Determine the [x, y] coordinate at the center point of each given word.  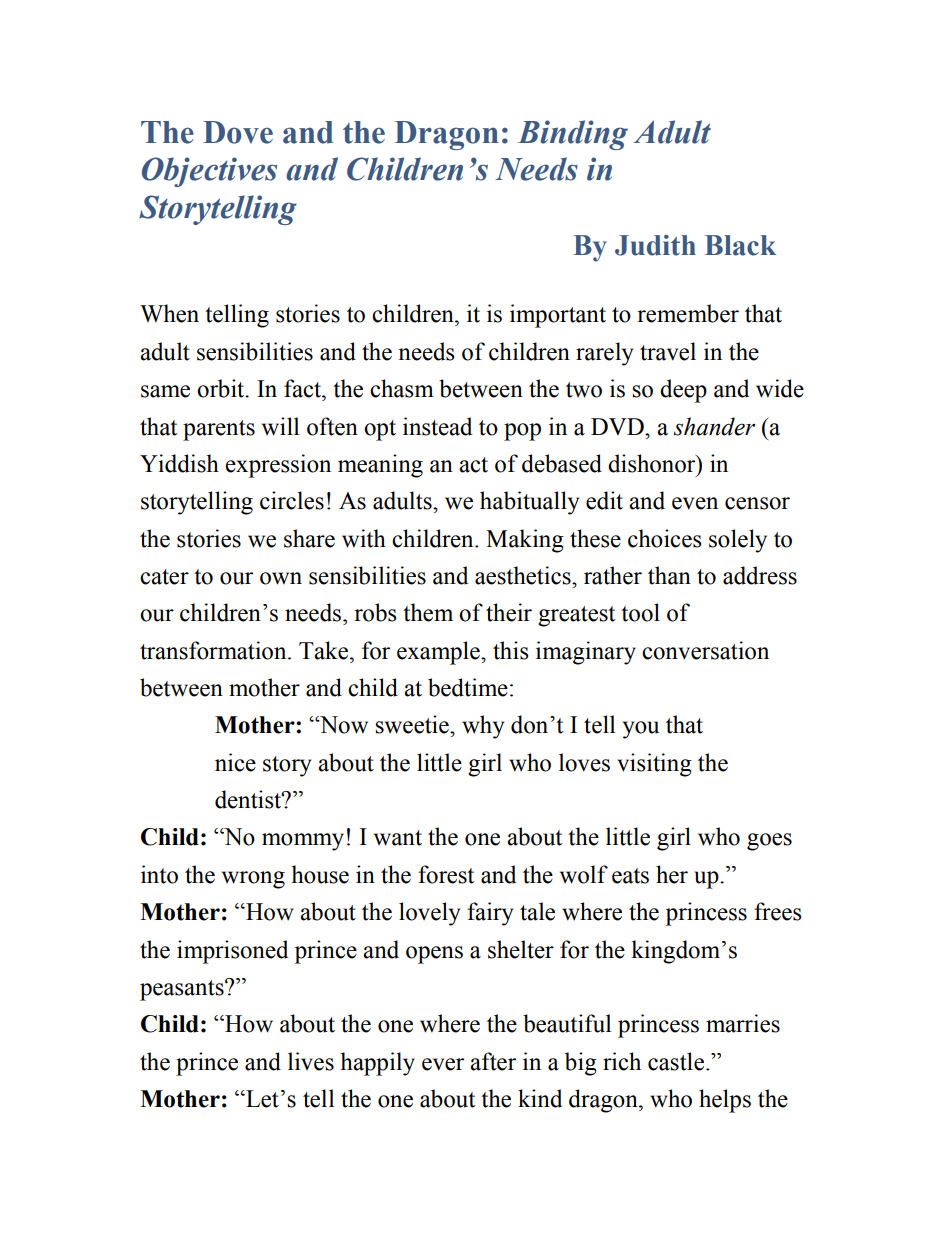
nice [235, 762]
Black [740, 245]
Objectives [209, 172]
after [493, 1061]
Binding [573, 135]
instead [437, 426]
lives [311, 1061]
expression [278, 466]
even [695, 503]
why [483, 727]
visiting [654, 765]
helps [725, 1101]
